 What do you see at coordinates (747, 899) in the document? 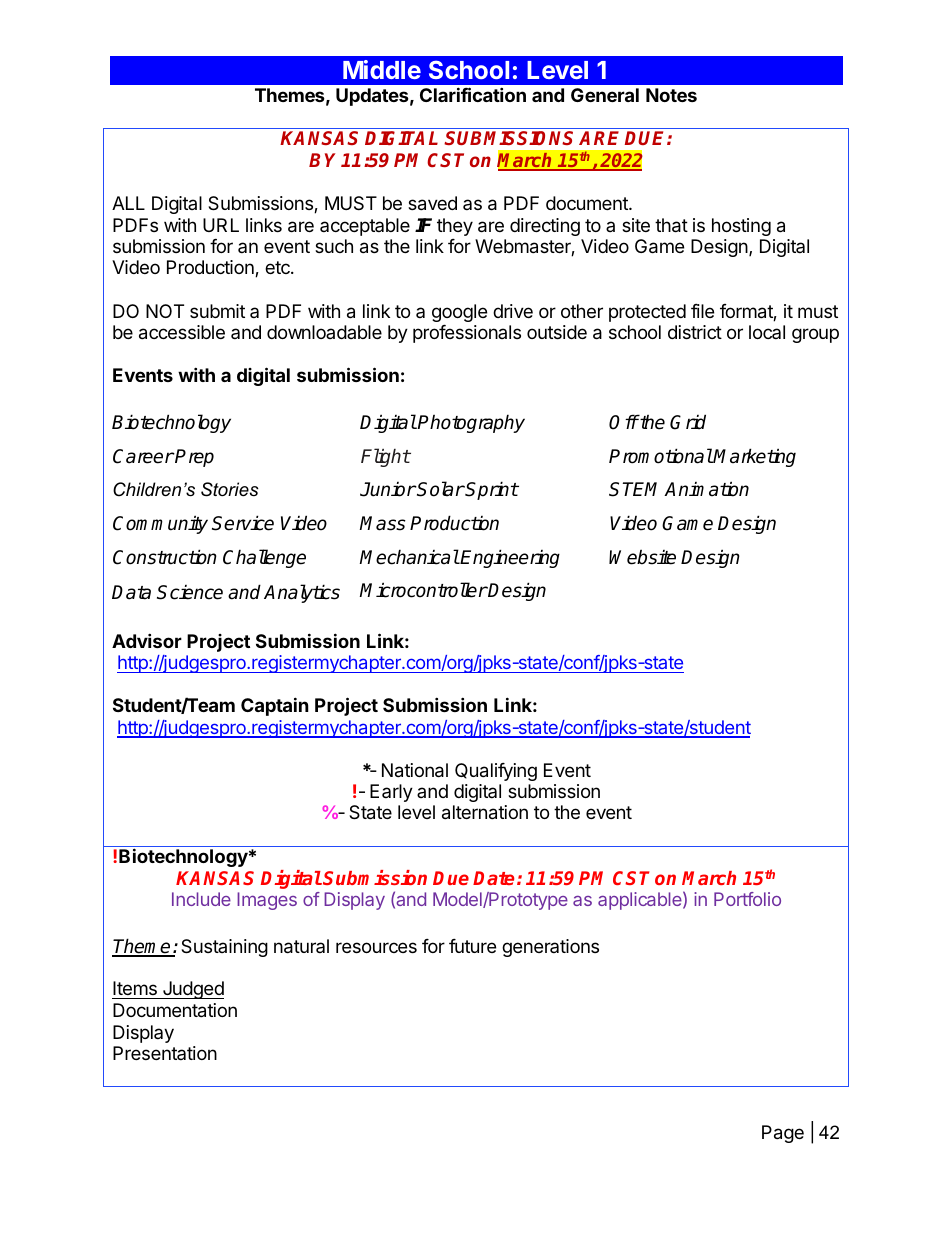
I see `Portfolio` at bounding box center [747, 899].
